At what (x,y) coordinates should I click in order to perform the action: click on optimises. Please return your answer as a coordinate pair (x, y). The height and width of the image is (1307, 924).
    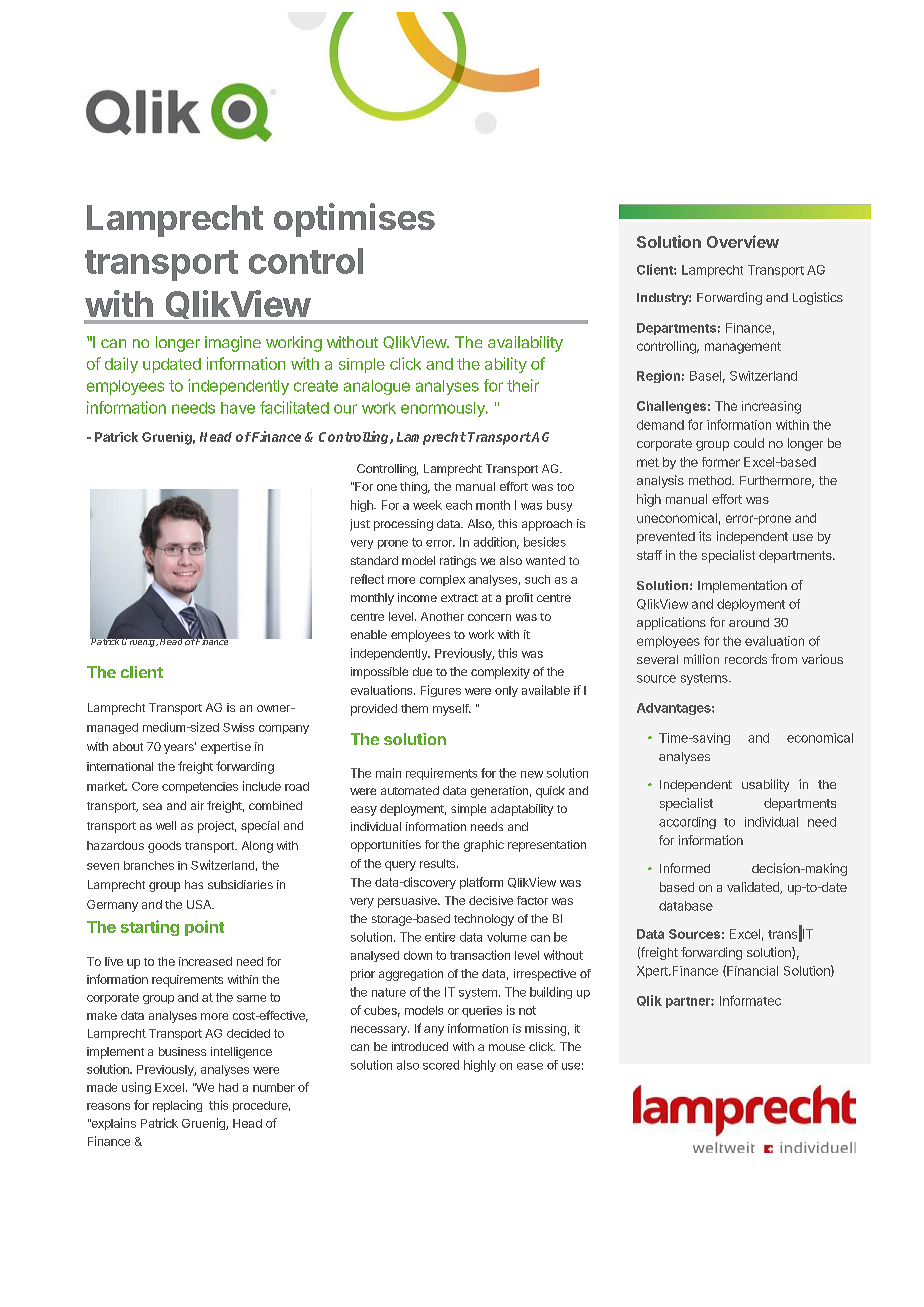
    Looking at the image, I should click on (354, 220).
